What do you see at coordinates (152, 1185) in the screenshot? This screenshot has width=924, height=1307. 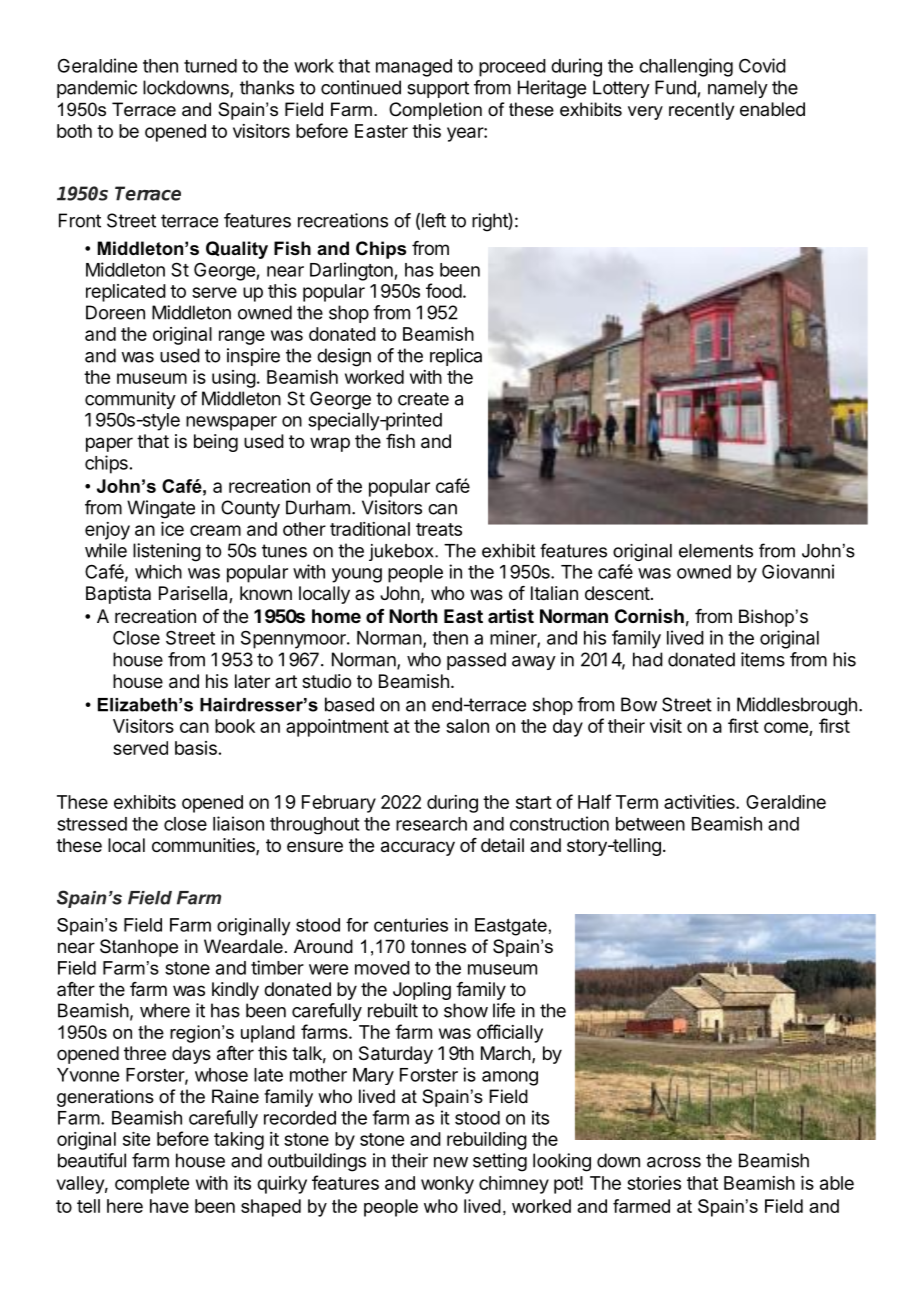 I see `complete` at bounding box center [152, 1185].
